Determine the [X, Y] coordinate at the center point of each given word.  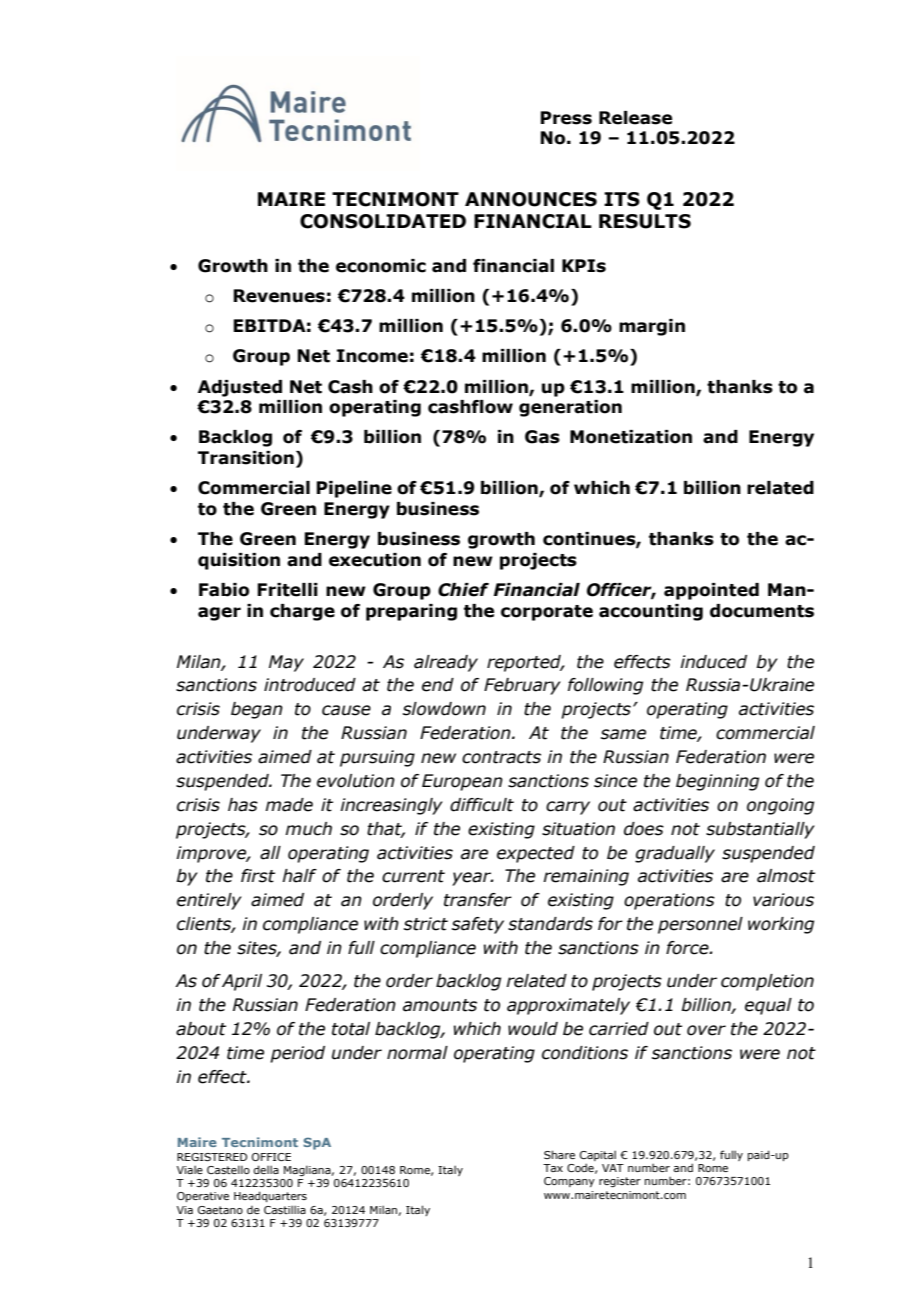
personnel [700, 925]
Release [635, 118]
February [522, 686]
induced [713, 662]
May [286, 663]
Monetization [631, 437]
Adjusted [240, 388]
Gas [542, 437]
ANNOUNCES [531, 199]
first [258, 876]
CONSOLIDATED [383, 221]
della [266, 1169]
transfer [478, 900]
